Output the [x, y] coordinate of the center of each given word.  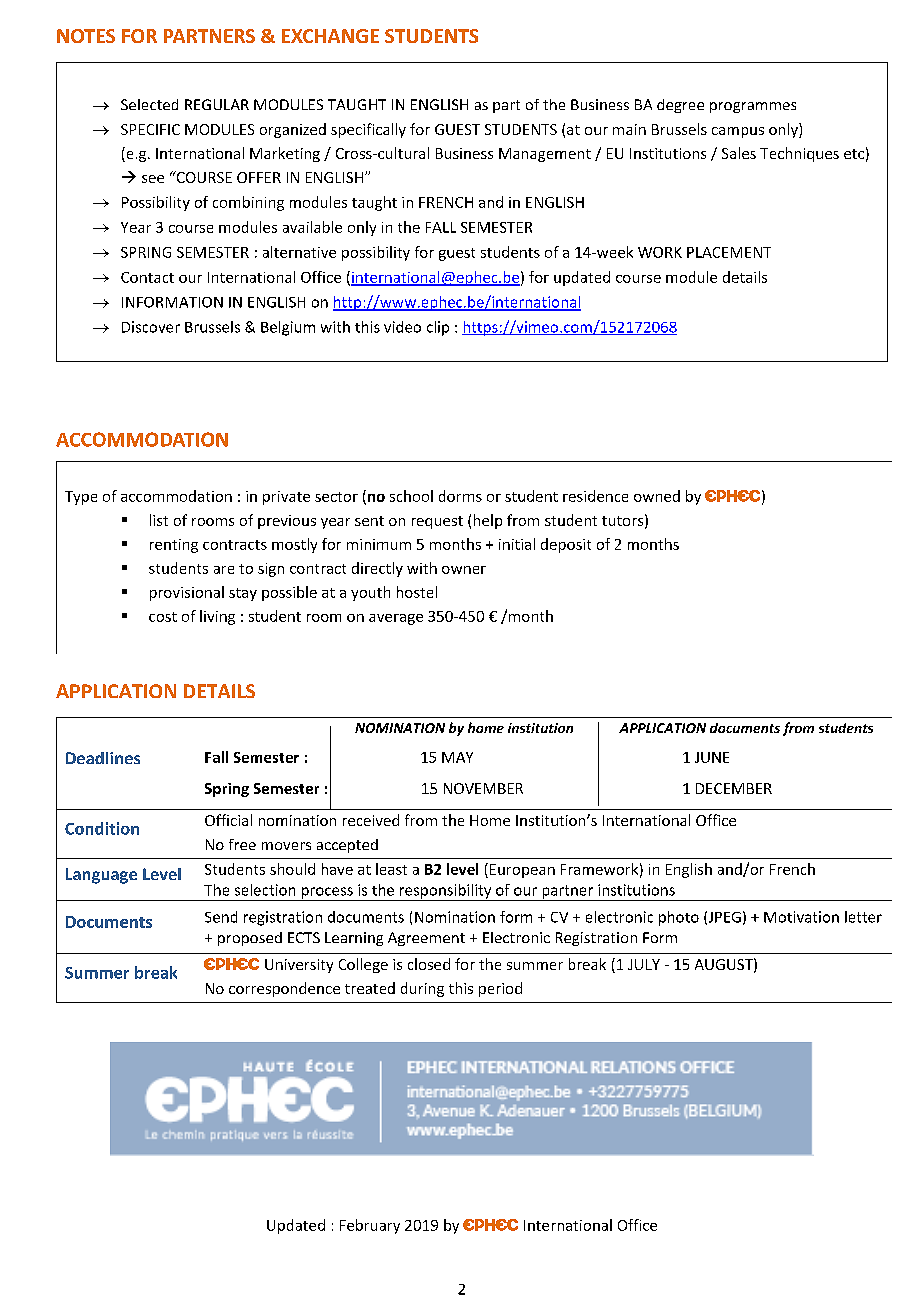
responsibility [445, 892]
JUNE [712, 757]
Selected [149, 104]
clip [438, 328]
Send [221, 917]
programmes [753, 107]
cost [163, 617]
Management [545, 155]
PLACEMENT [729, 252]
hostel [417, 592]
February [370, 1226]
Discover [151, 327]
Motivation [801, 917]
